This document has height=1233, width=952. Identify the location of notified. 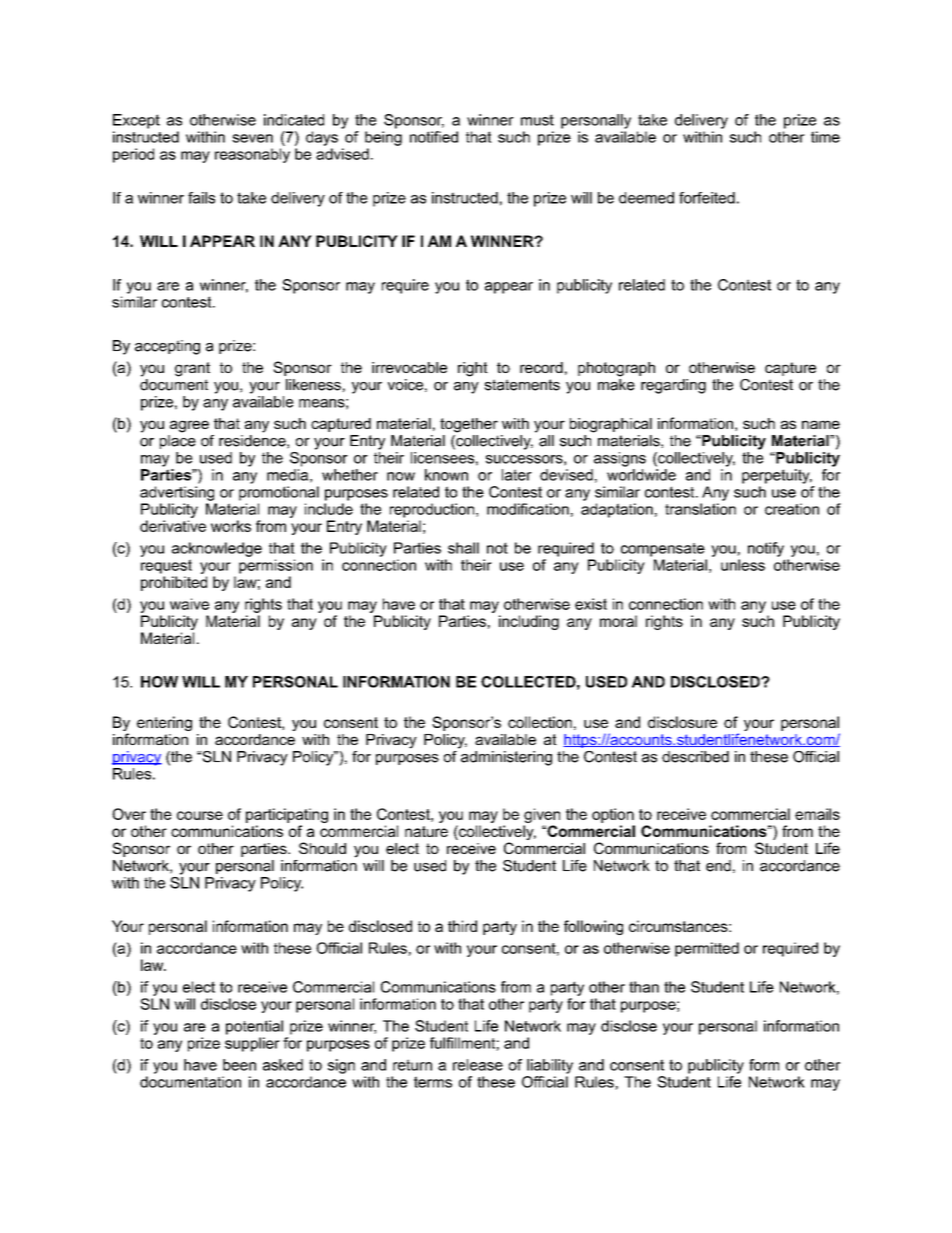
(434, 137).
